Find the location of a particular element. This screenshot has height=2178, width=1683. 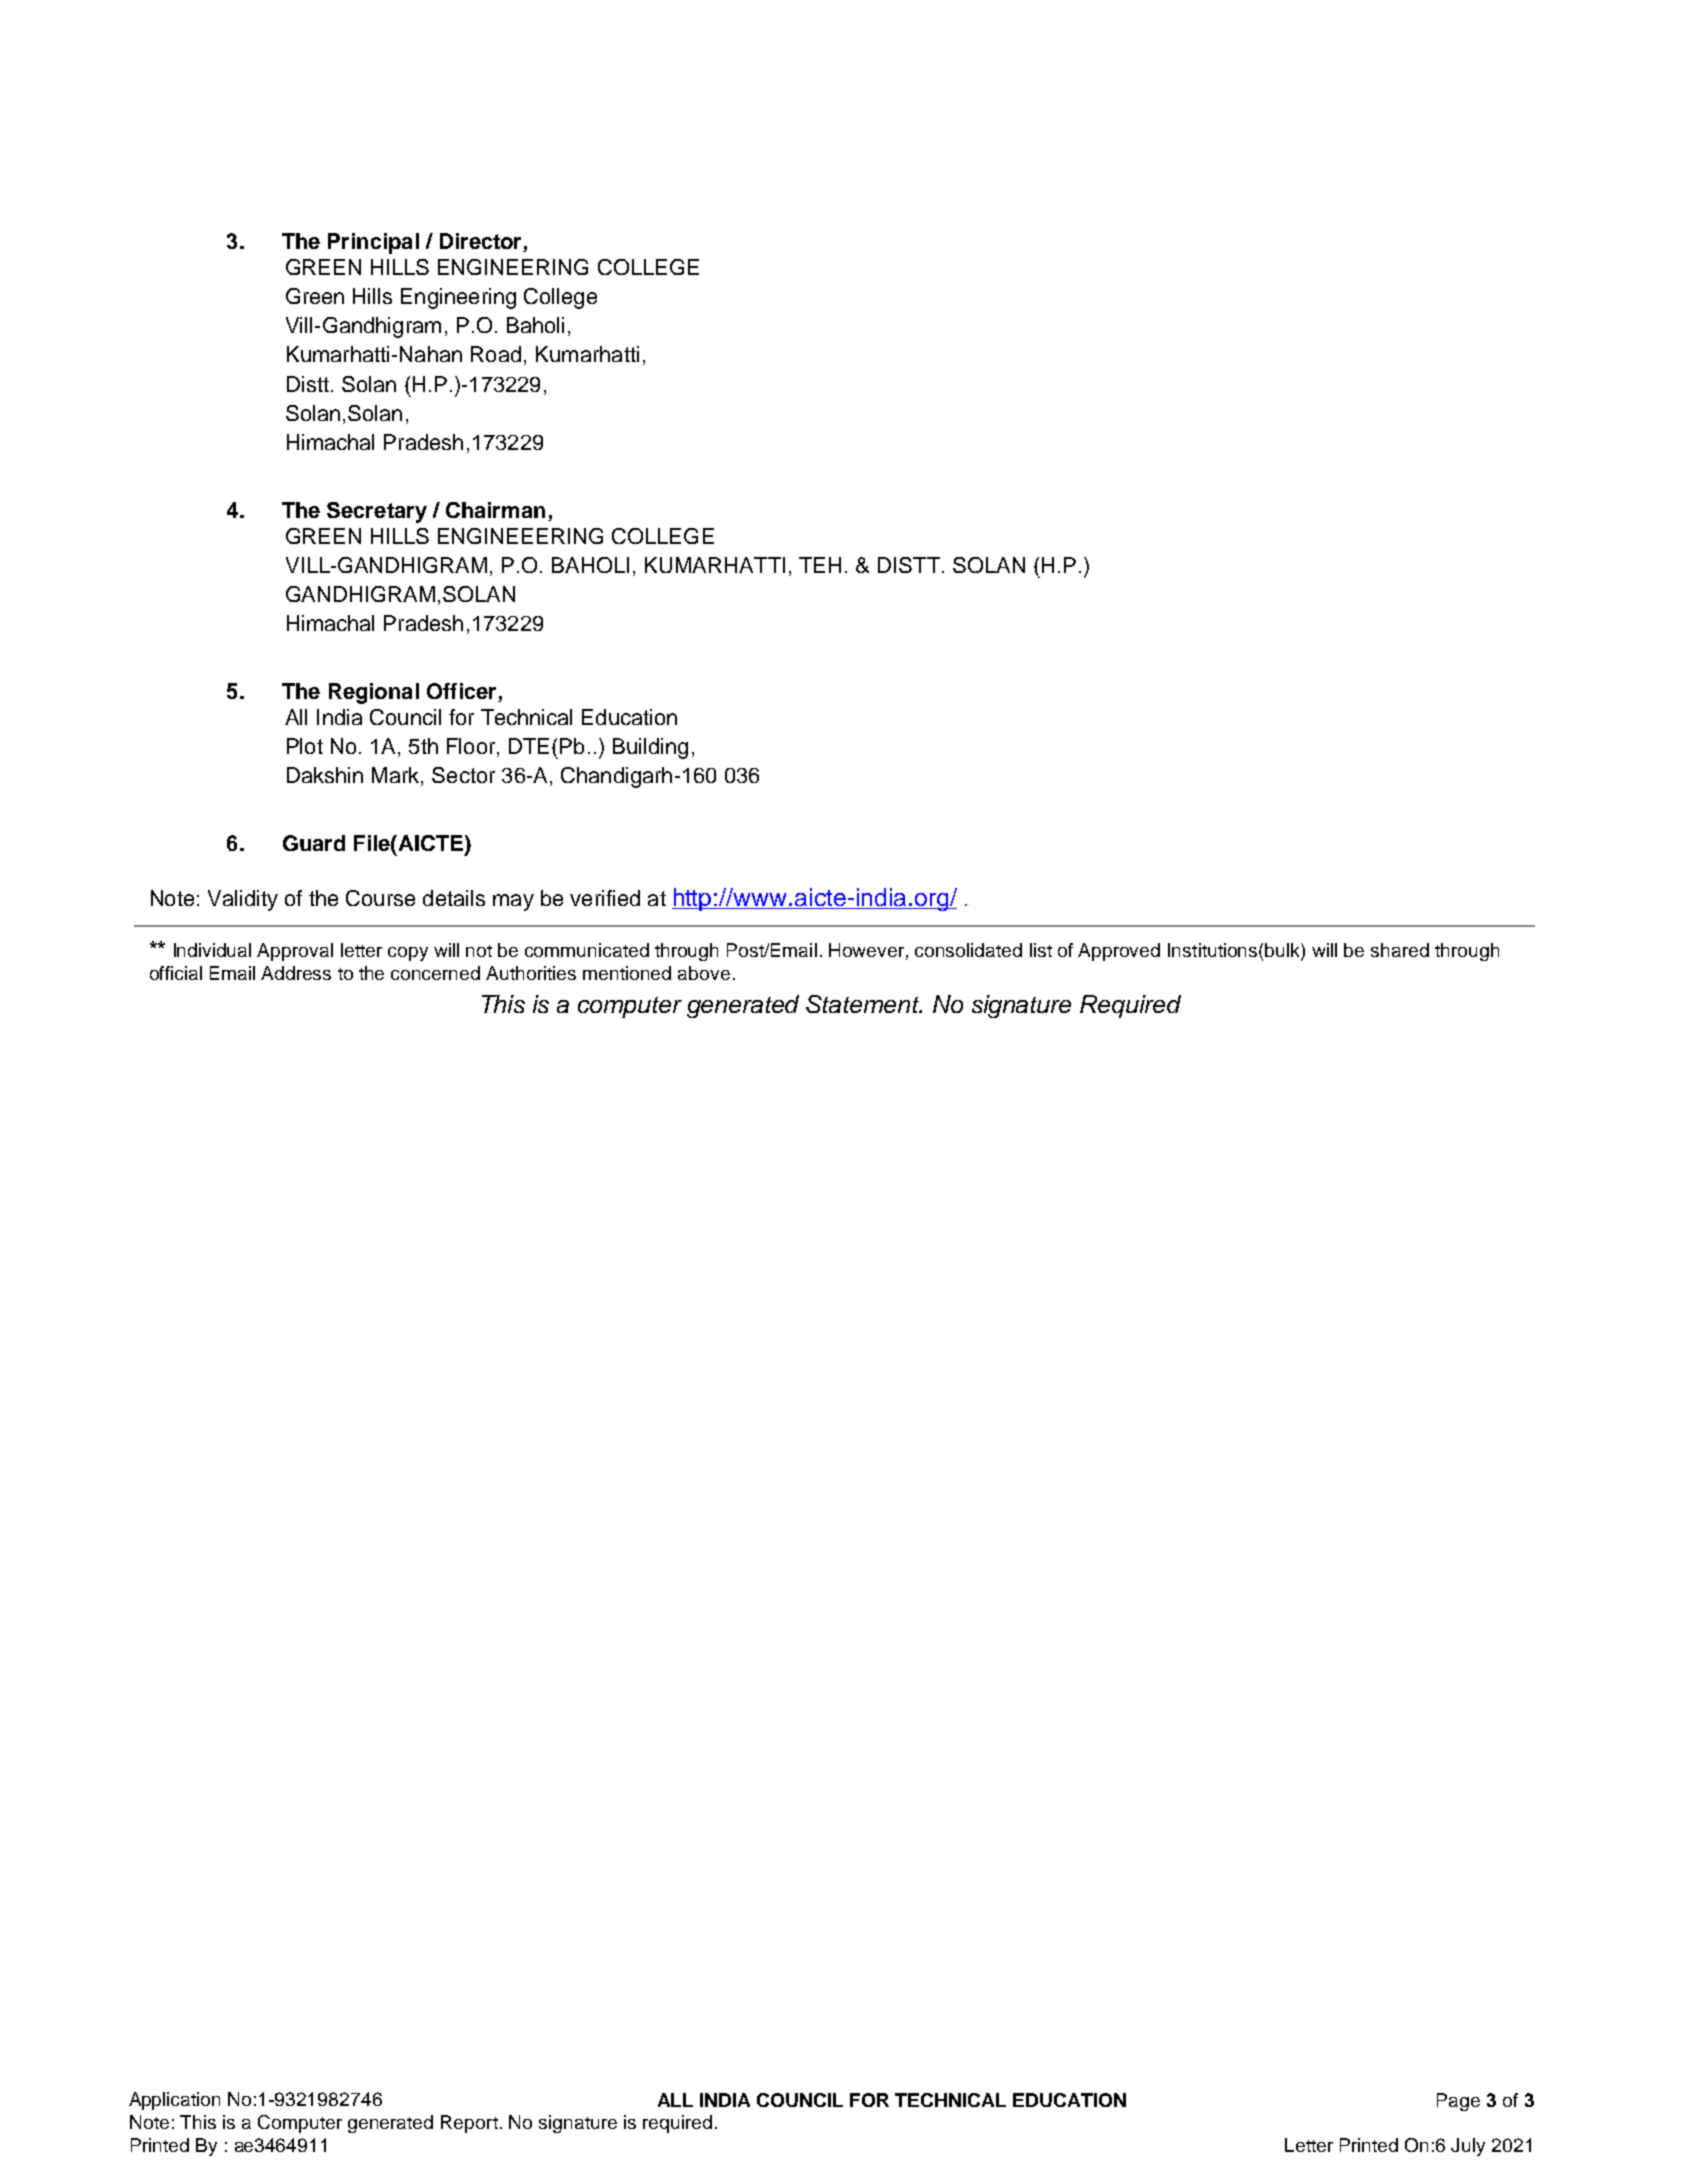

Principal is located at coordinates (373, 243).
